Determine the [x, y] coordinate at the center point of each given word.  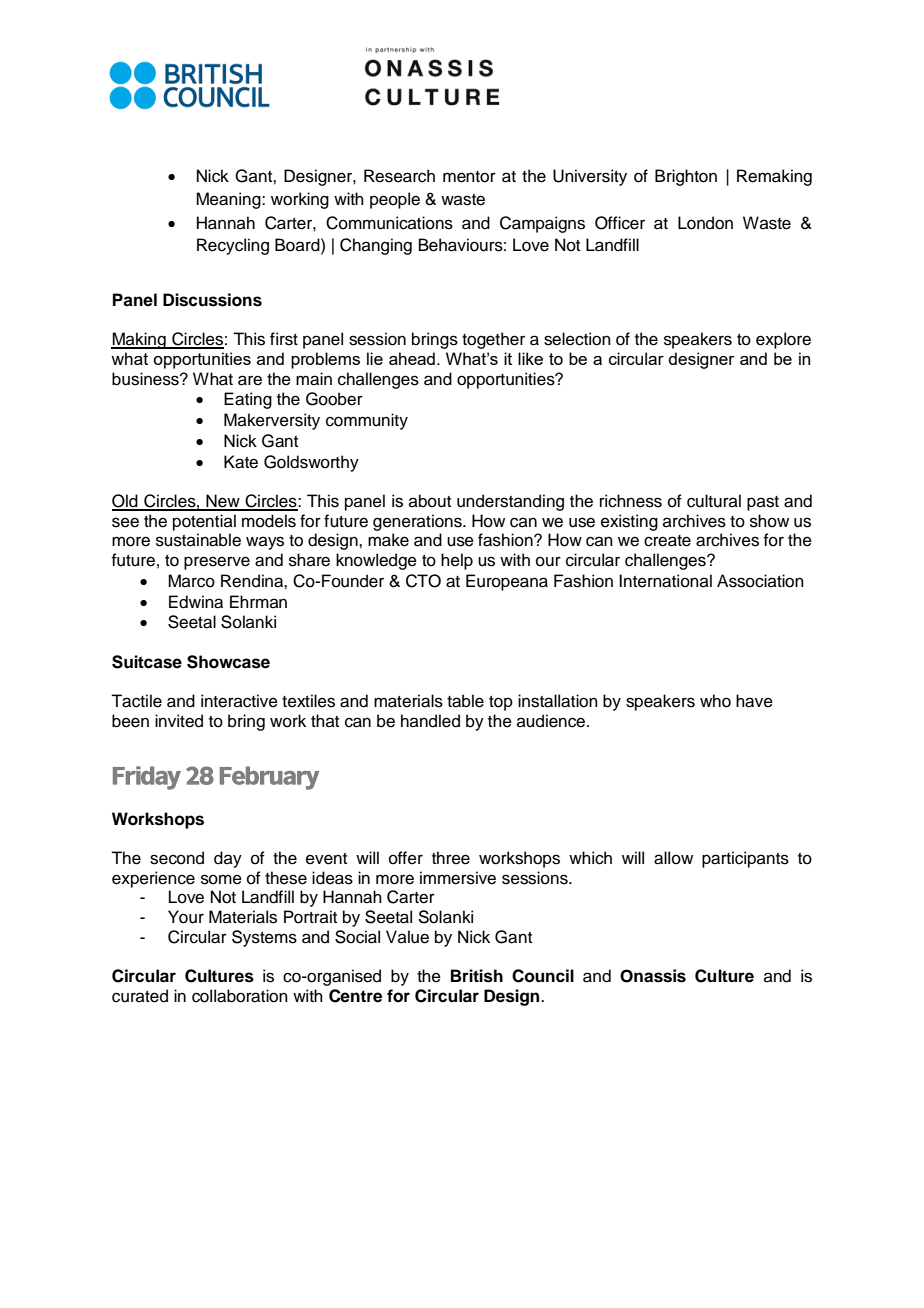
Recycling [233, 246]
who [715, 701]
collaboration [240, 996]
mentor [469, 177]
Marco [191, 581]
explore [783, 340]
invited [179, 721]
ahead [412, 358]
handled [430, 721]
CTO [423, 581]
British [477, 976]
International [665, 581]
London [705, 223]
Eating [248, 400]
